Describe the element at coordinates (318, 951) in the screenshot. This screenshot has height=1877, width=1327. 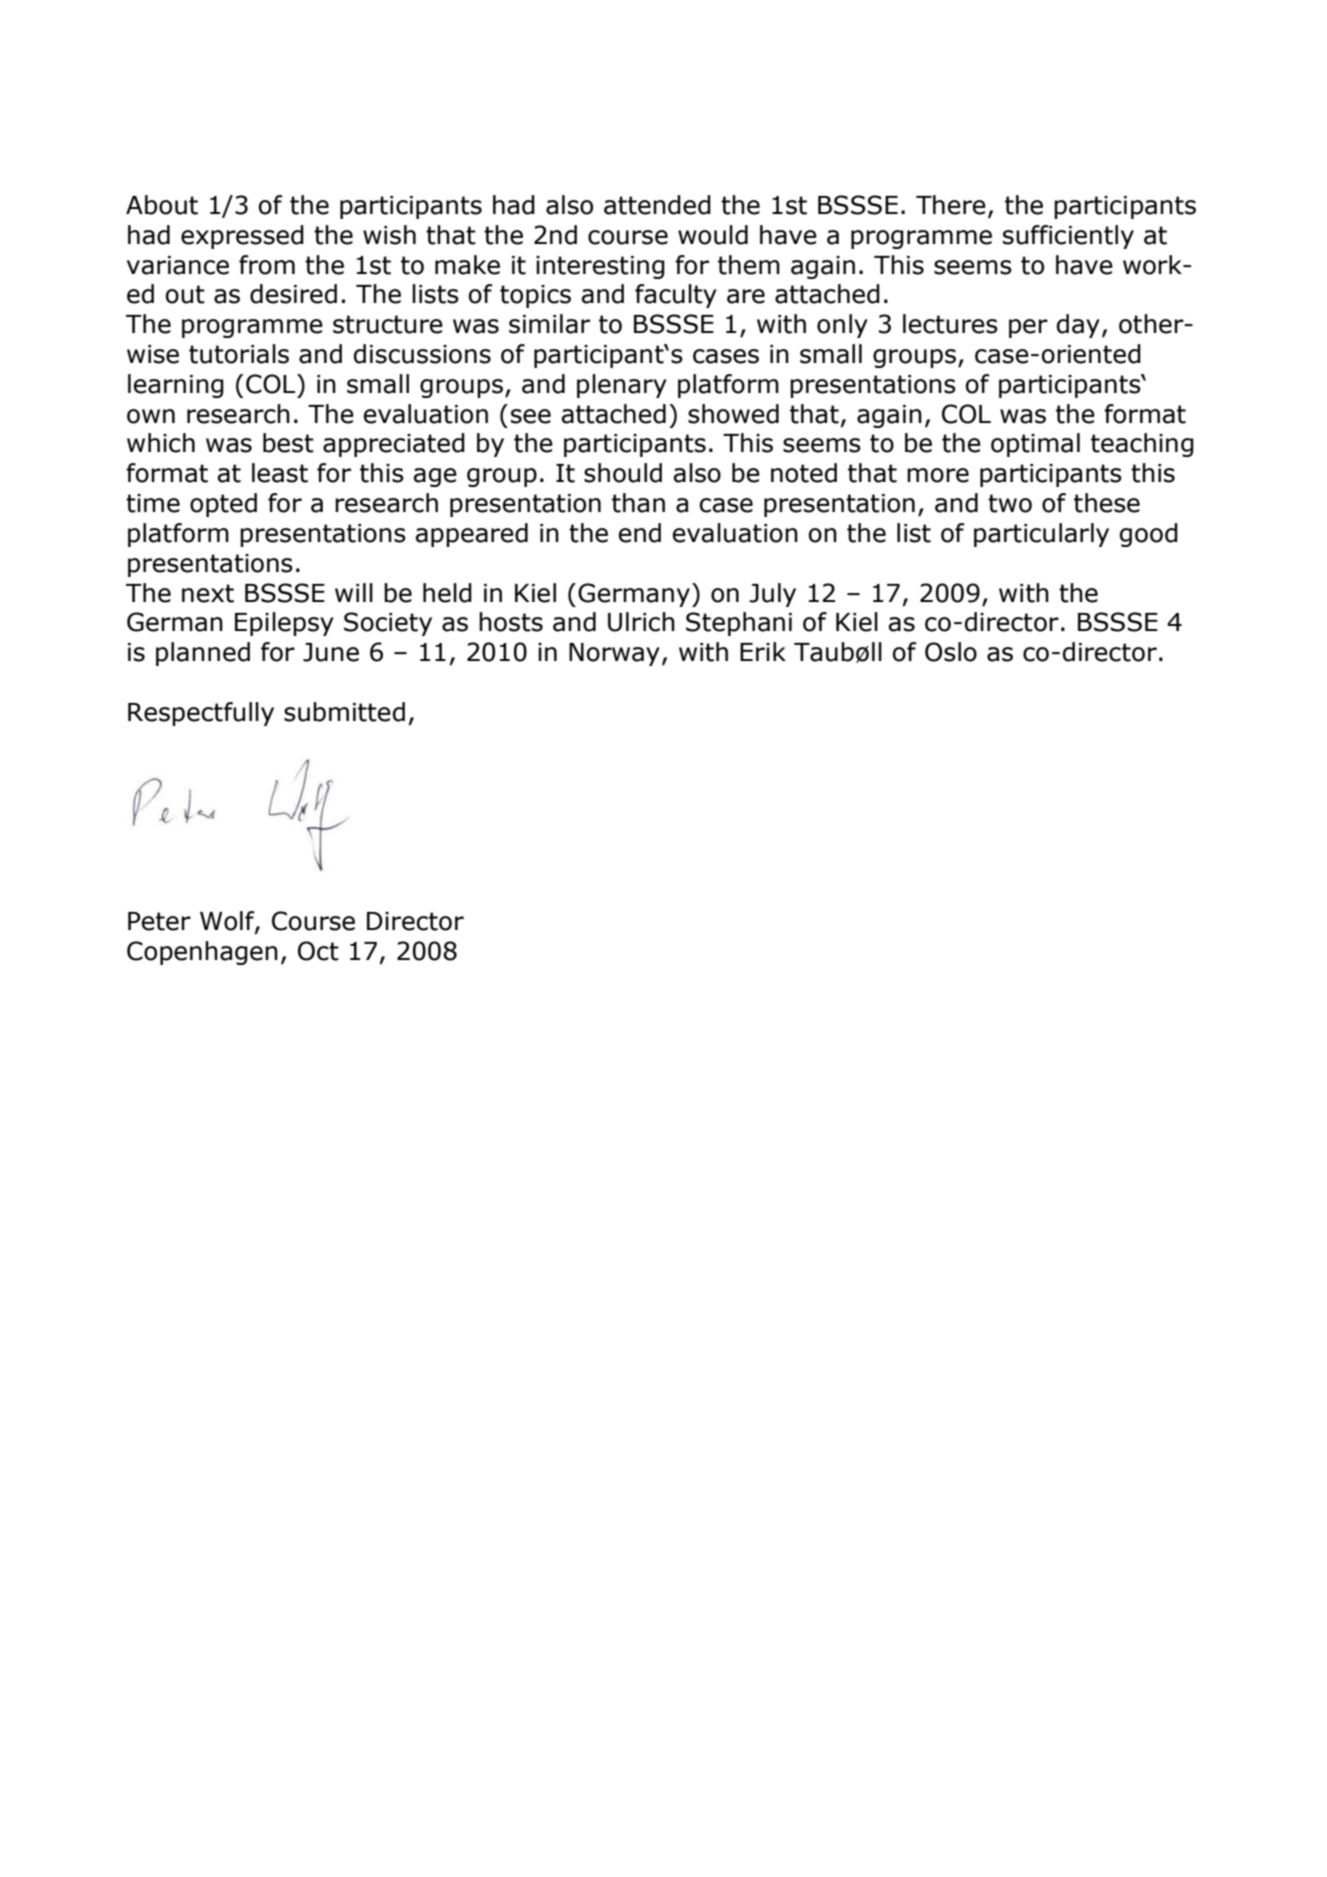
I see `Oct` at that location.
